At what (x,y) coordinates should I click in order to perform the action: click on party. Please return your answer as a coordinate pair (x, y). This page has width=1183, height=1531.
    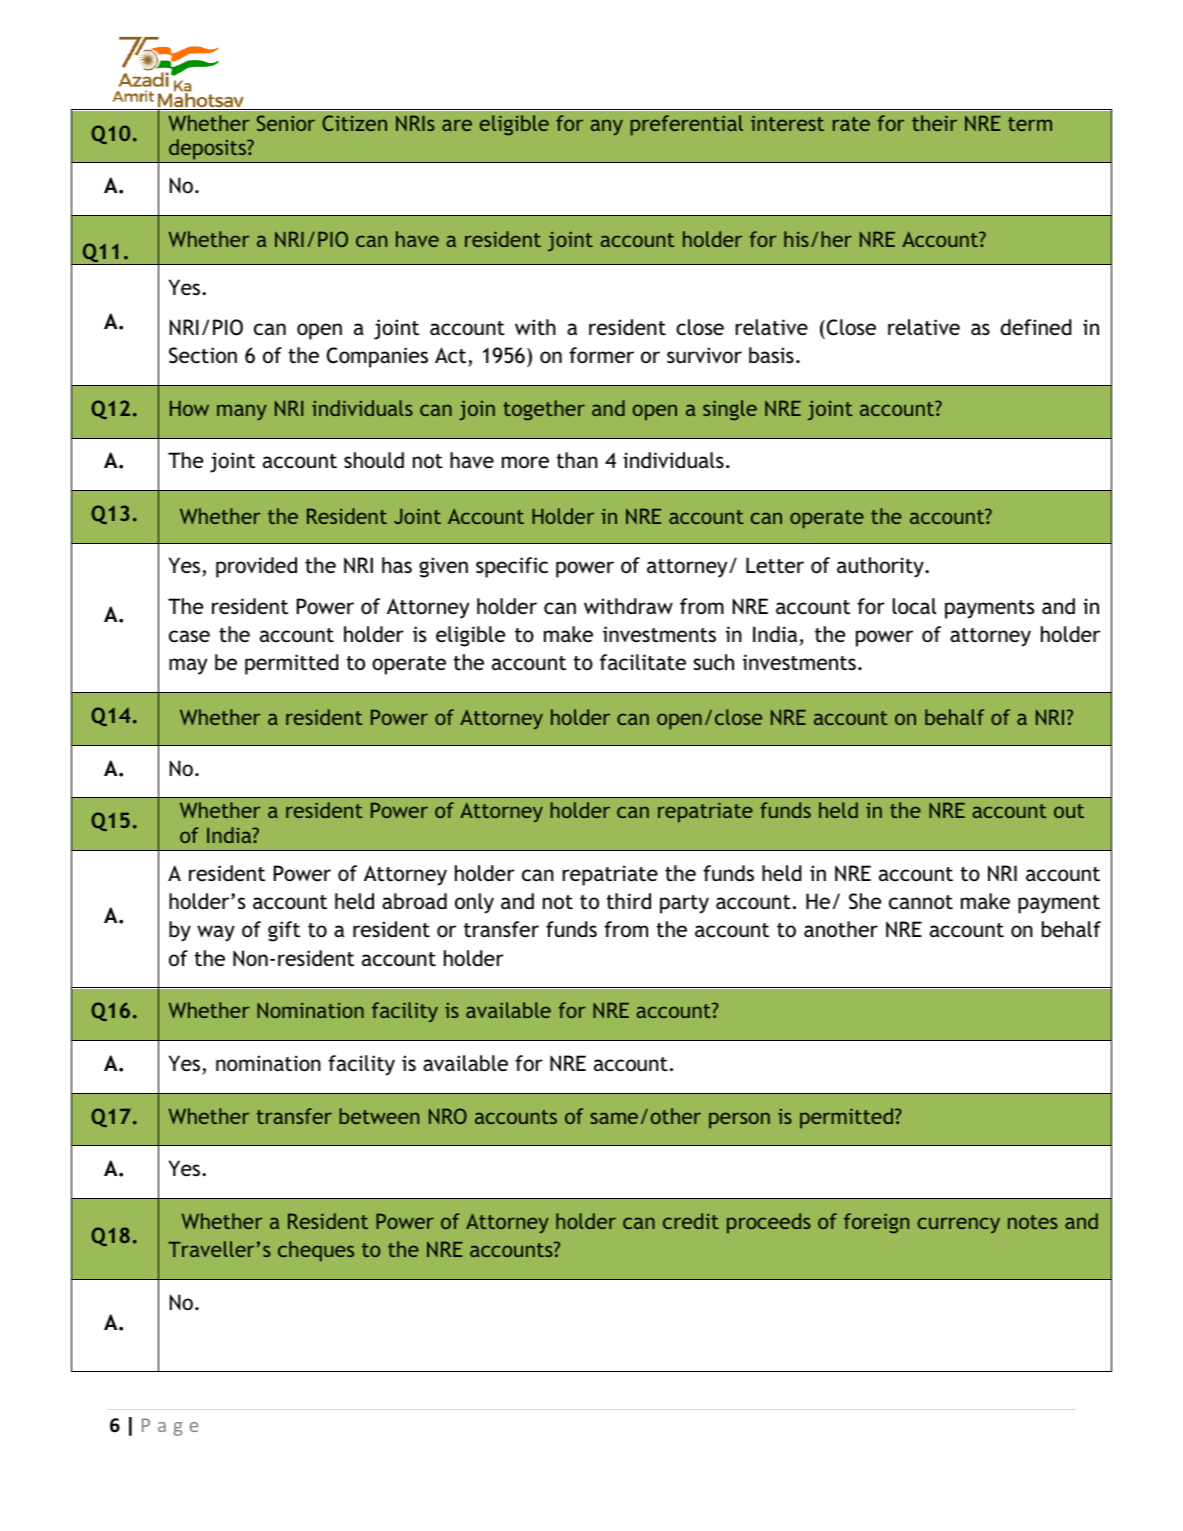
    Looking at the image, I should click on (684, 904).
